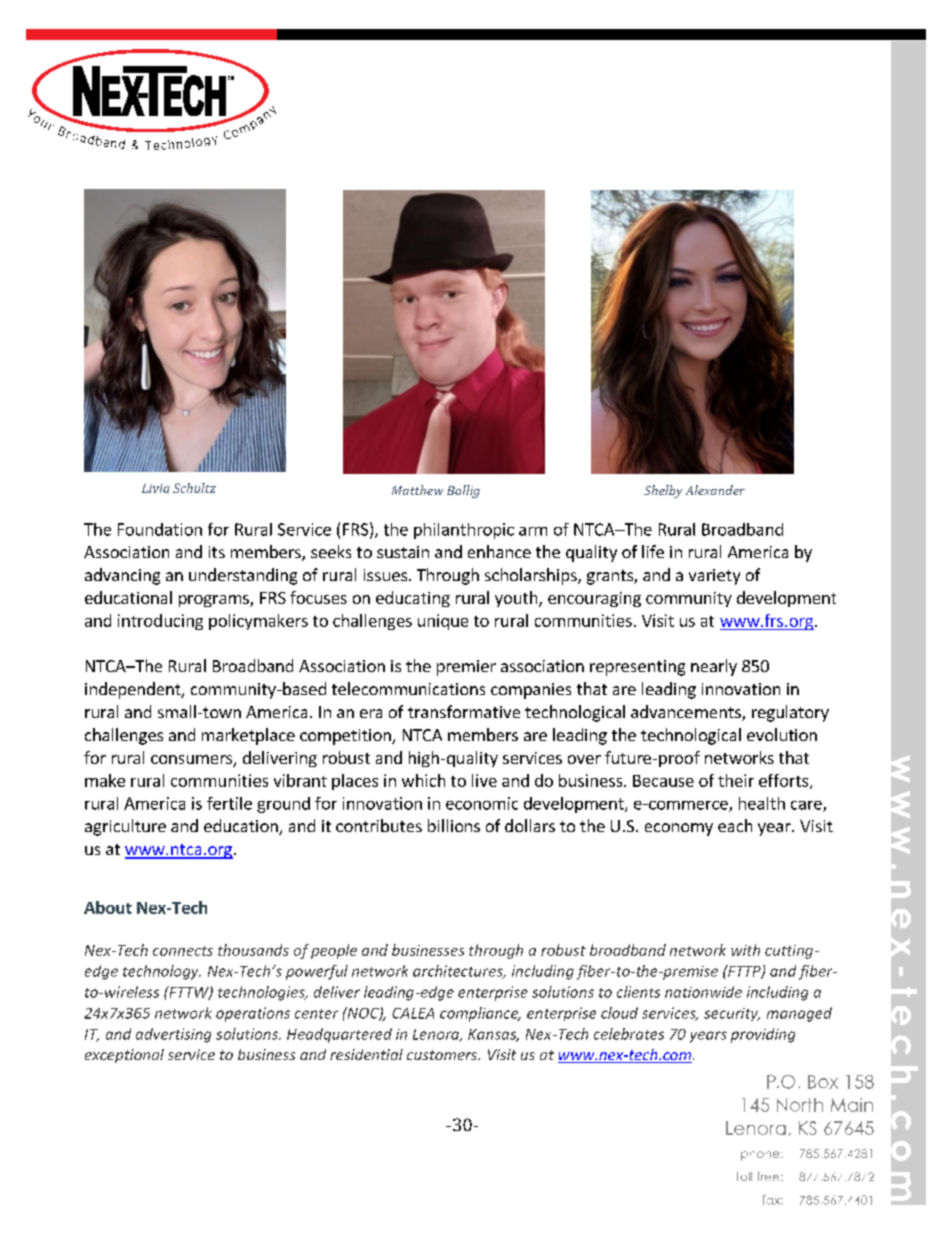 The height and width of the image is (1233, 952). What do you see at coordinates (714, 667) in the image?
I see `nearly` at bounding box center [714, 667].
